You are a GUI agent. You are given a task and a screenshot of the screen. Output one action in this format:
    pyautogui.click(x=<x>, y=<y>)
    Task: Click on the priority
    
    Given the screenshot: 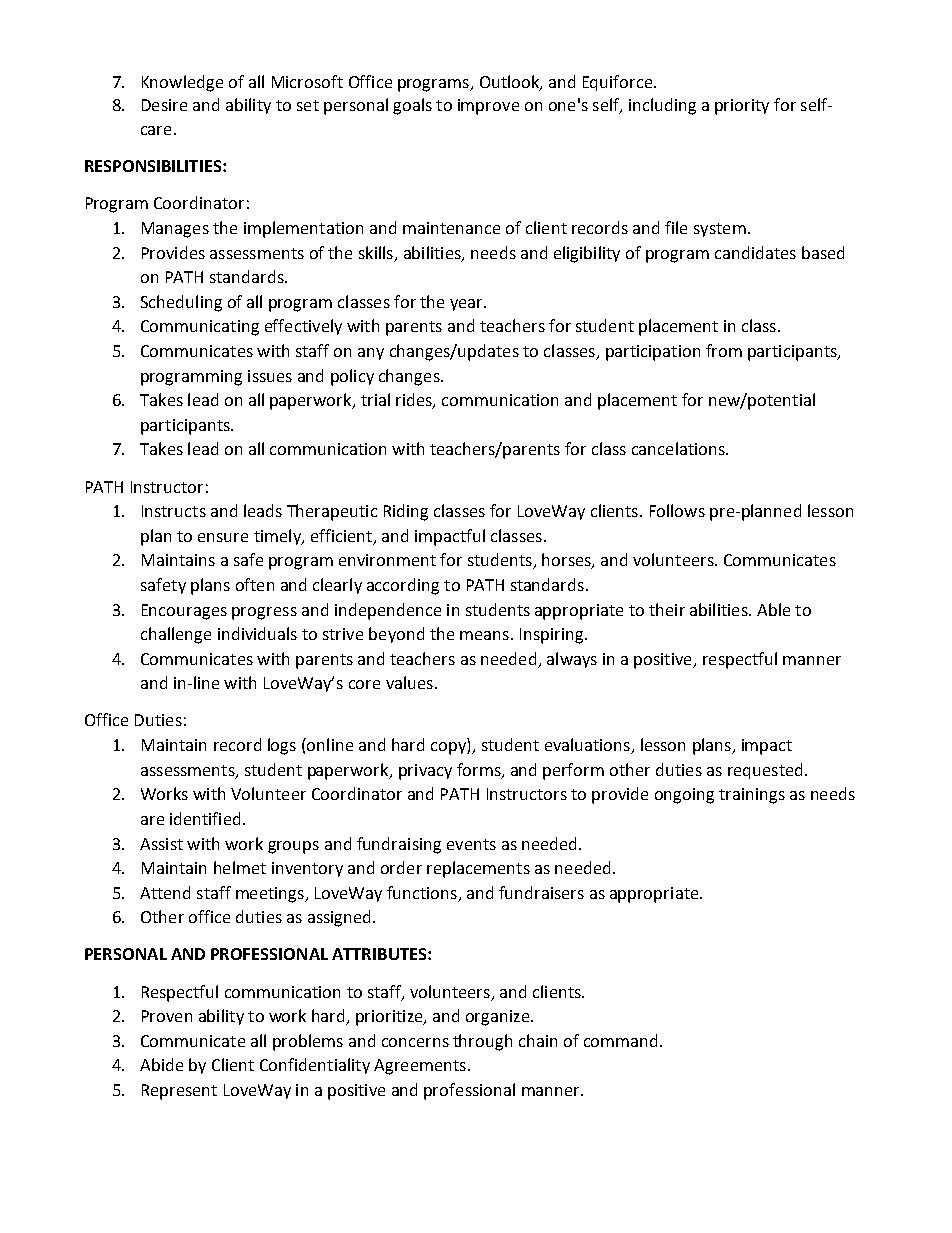 What is the action you would take?
    pyautogui.click(x=742, y=107)
